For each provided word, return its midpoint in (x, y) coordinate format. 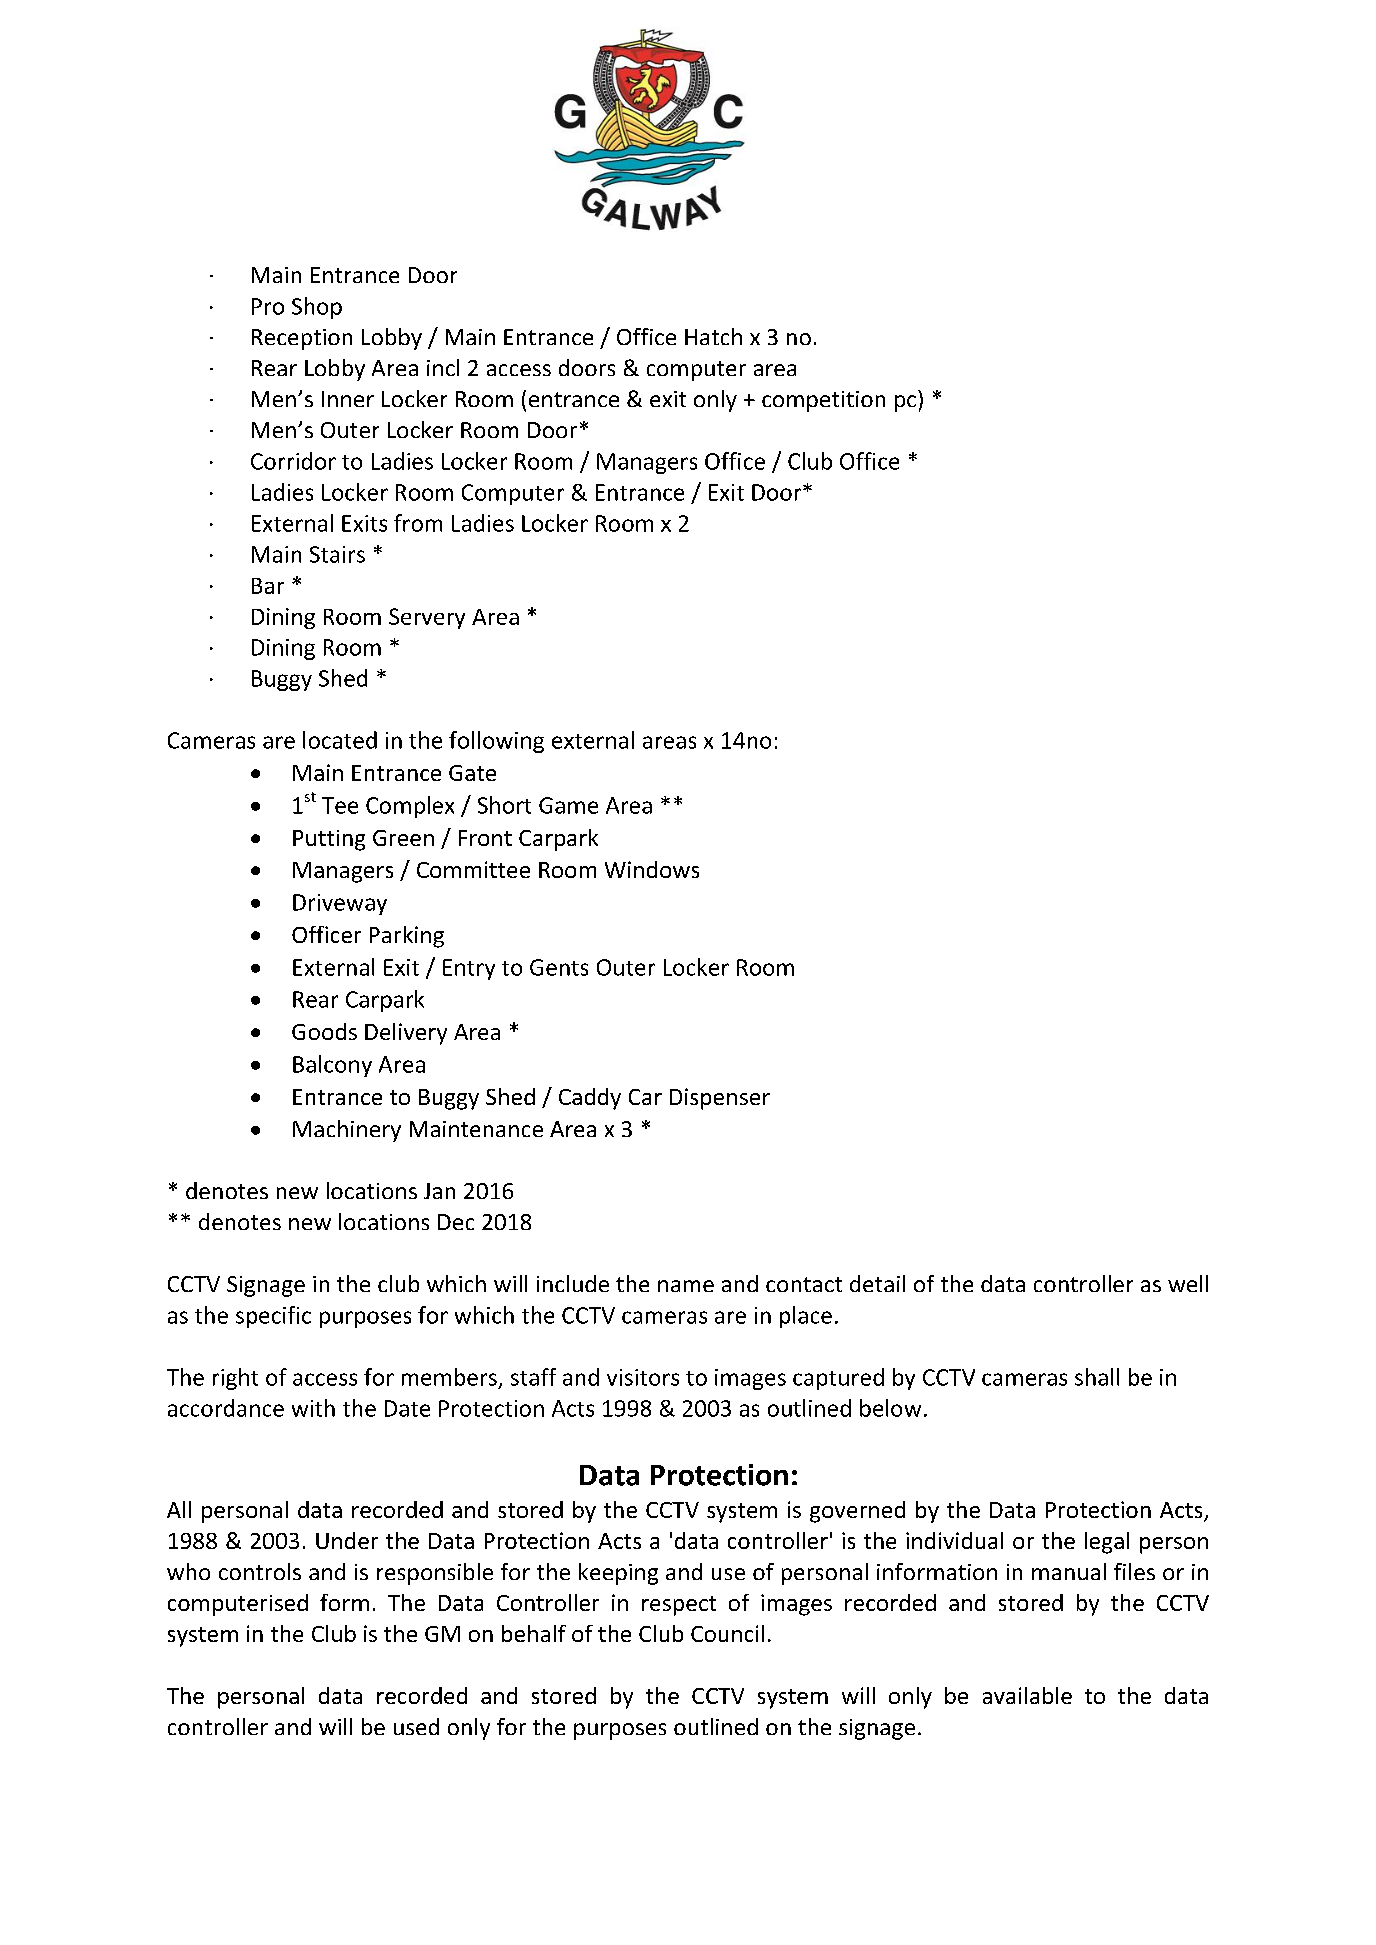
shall (1097, 1377)
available (1027, 1695)
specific (273, 1317)
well (1188, 1283)
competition (823, 401)
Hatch (713, 336)
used (416, 1726)
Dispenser (720, 1099)
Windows (652, 869)
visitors (643, 1377)
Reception (302, 339)
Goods (324, 1031)
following (496, 742)
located (340, 740)
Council (727, 1633)
